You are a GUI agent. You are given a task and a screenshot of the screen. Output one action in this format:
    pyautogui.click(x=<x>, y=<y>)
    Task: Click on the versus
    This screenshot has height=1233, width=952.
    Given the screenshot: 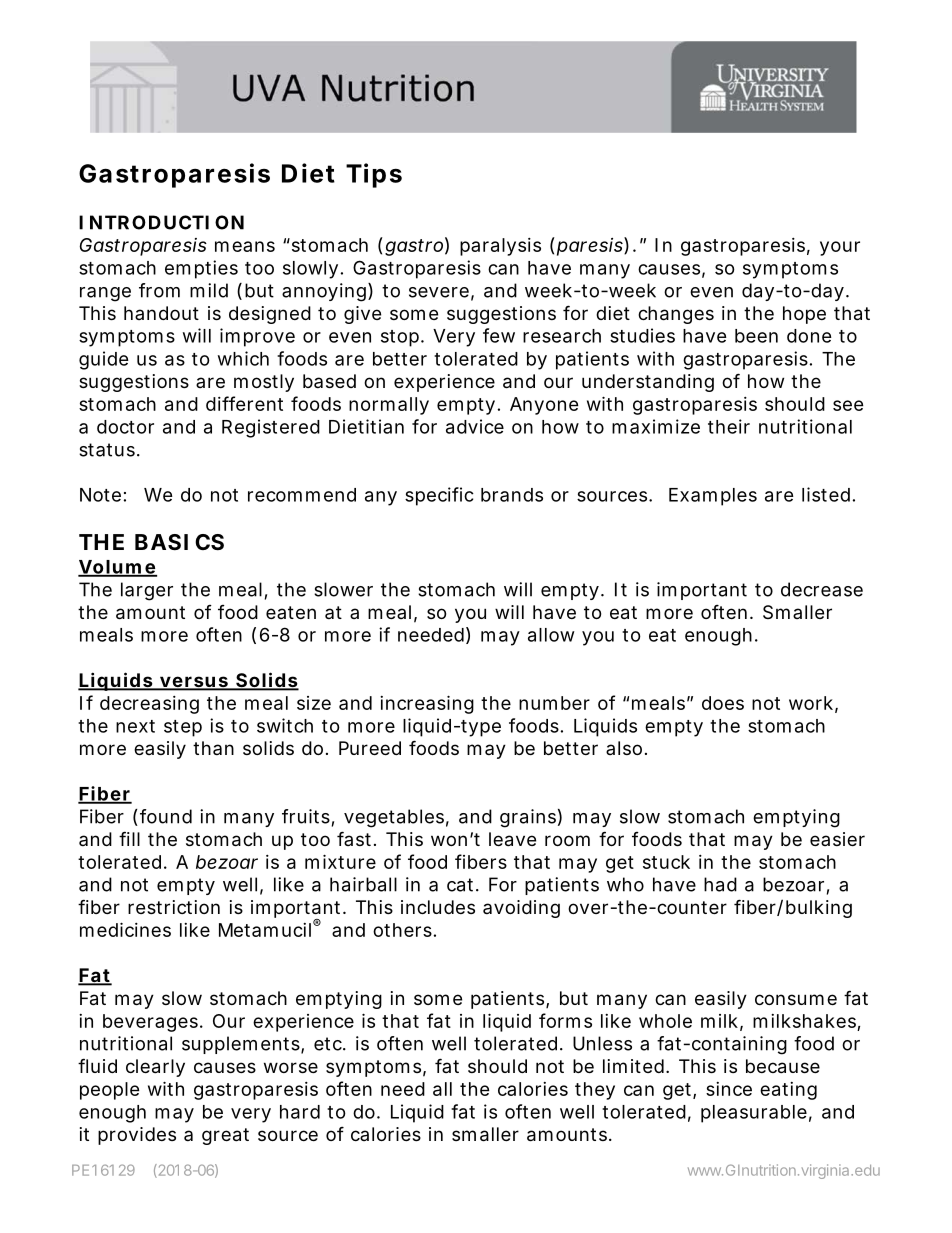 What is the action you would take?
    pyautogui.click(x=195, y=683)
